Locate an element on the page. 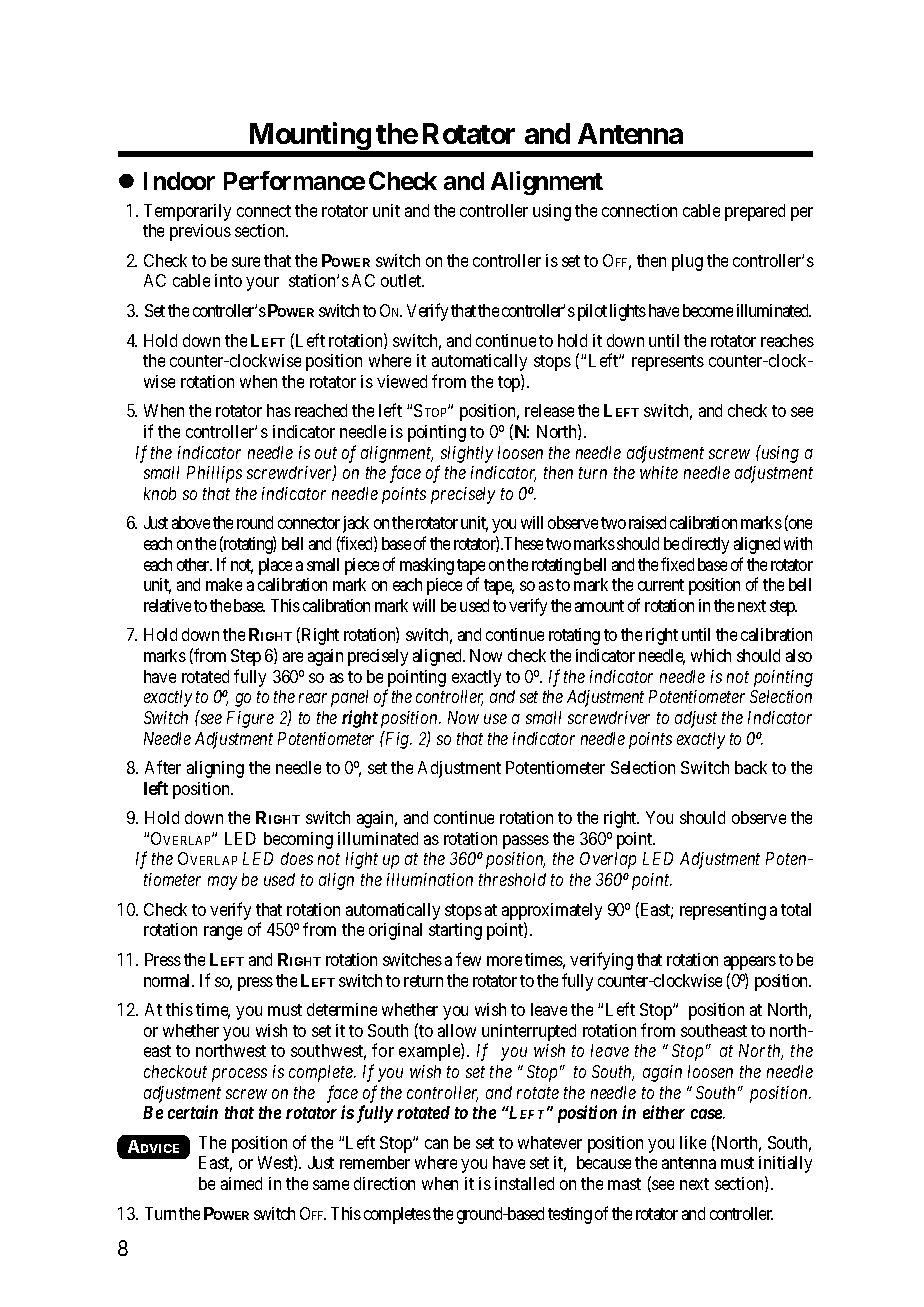 Image resolution: width=924 pixels, height=1307 pixels. aimed is located at coordinates (241, 1183).
